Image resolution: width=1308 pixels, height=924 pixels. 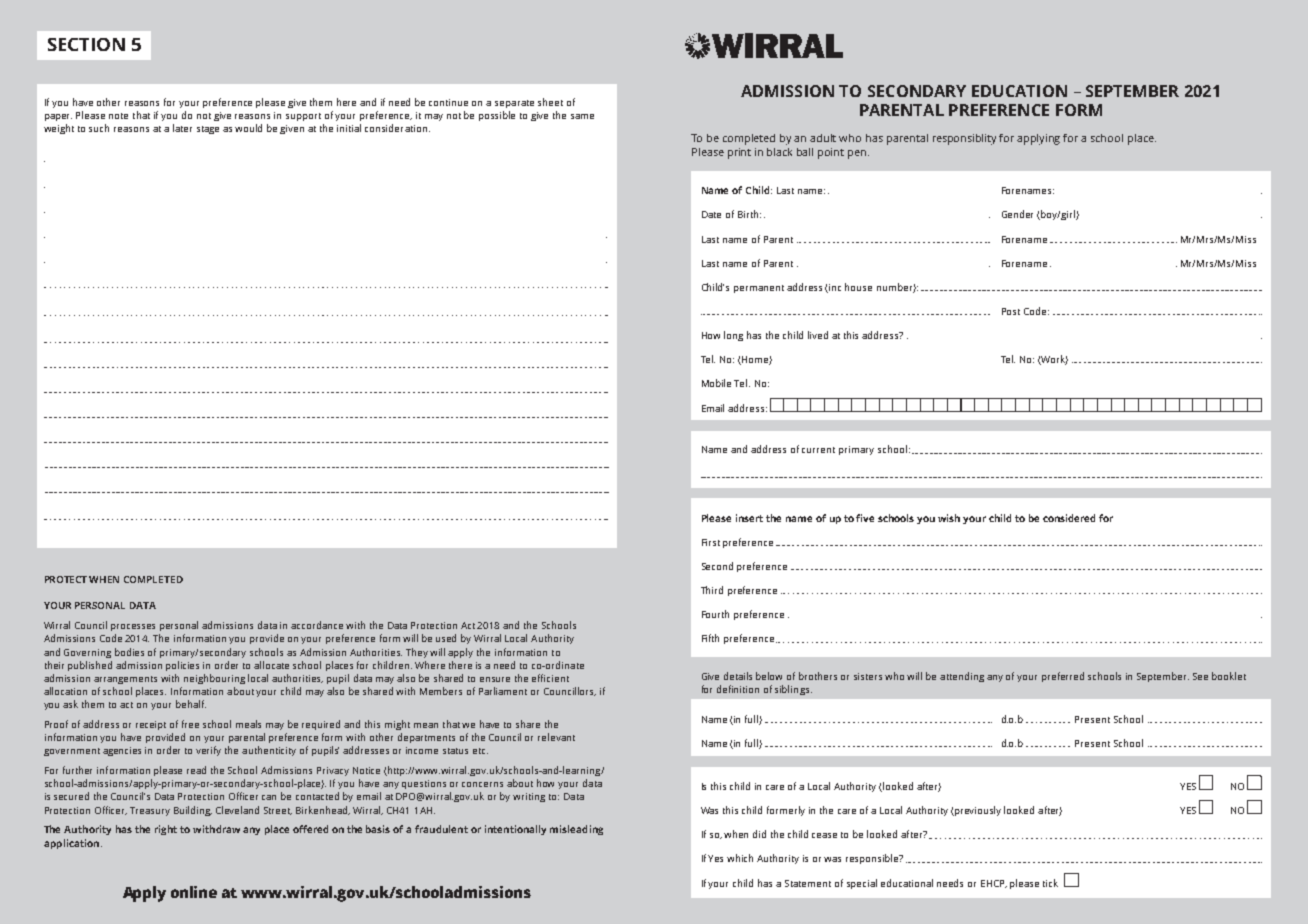 I want to click on preferred, so click(x=1063, y=677).
